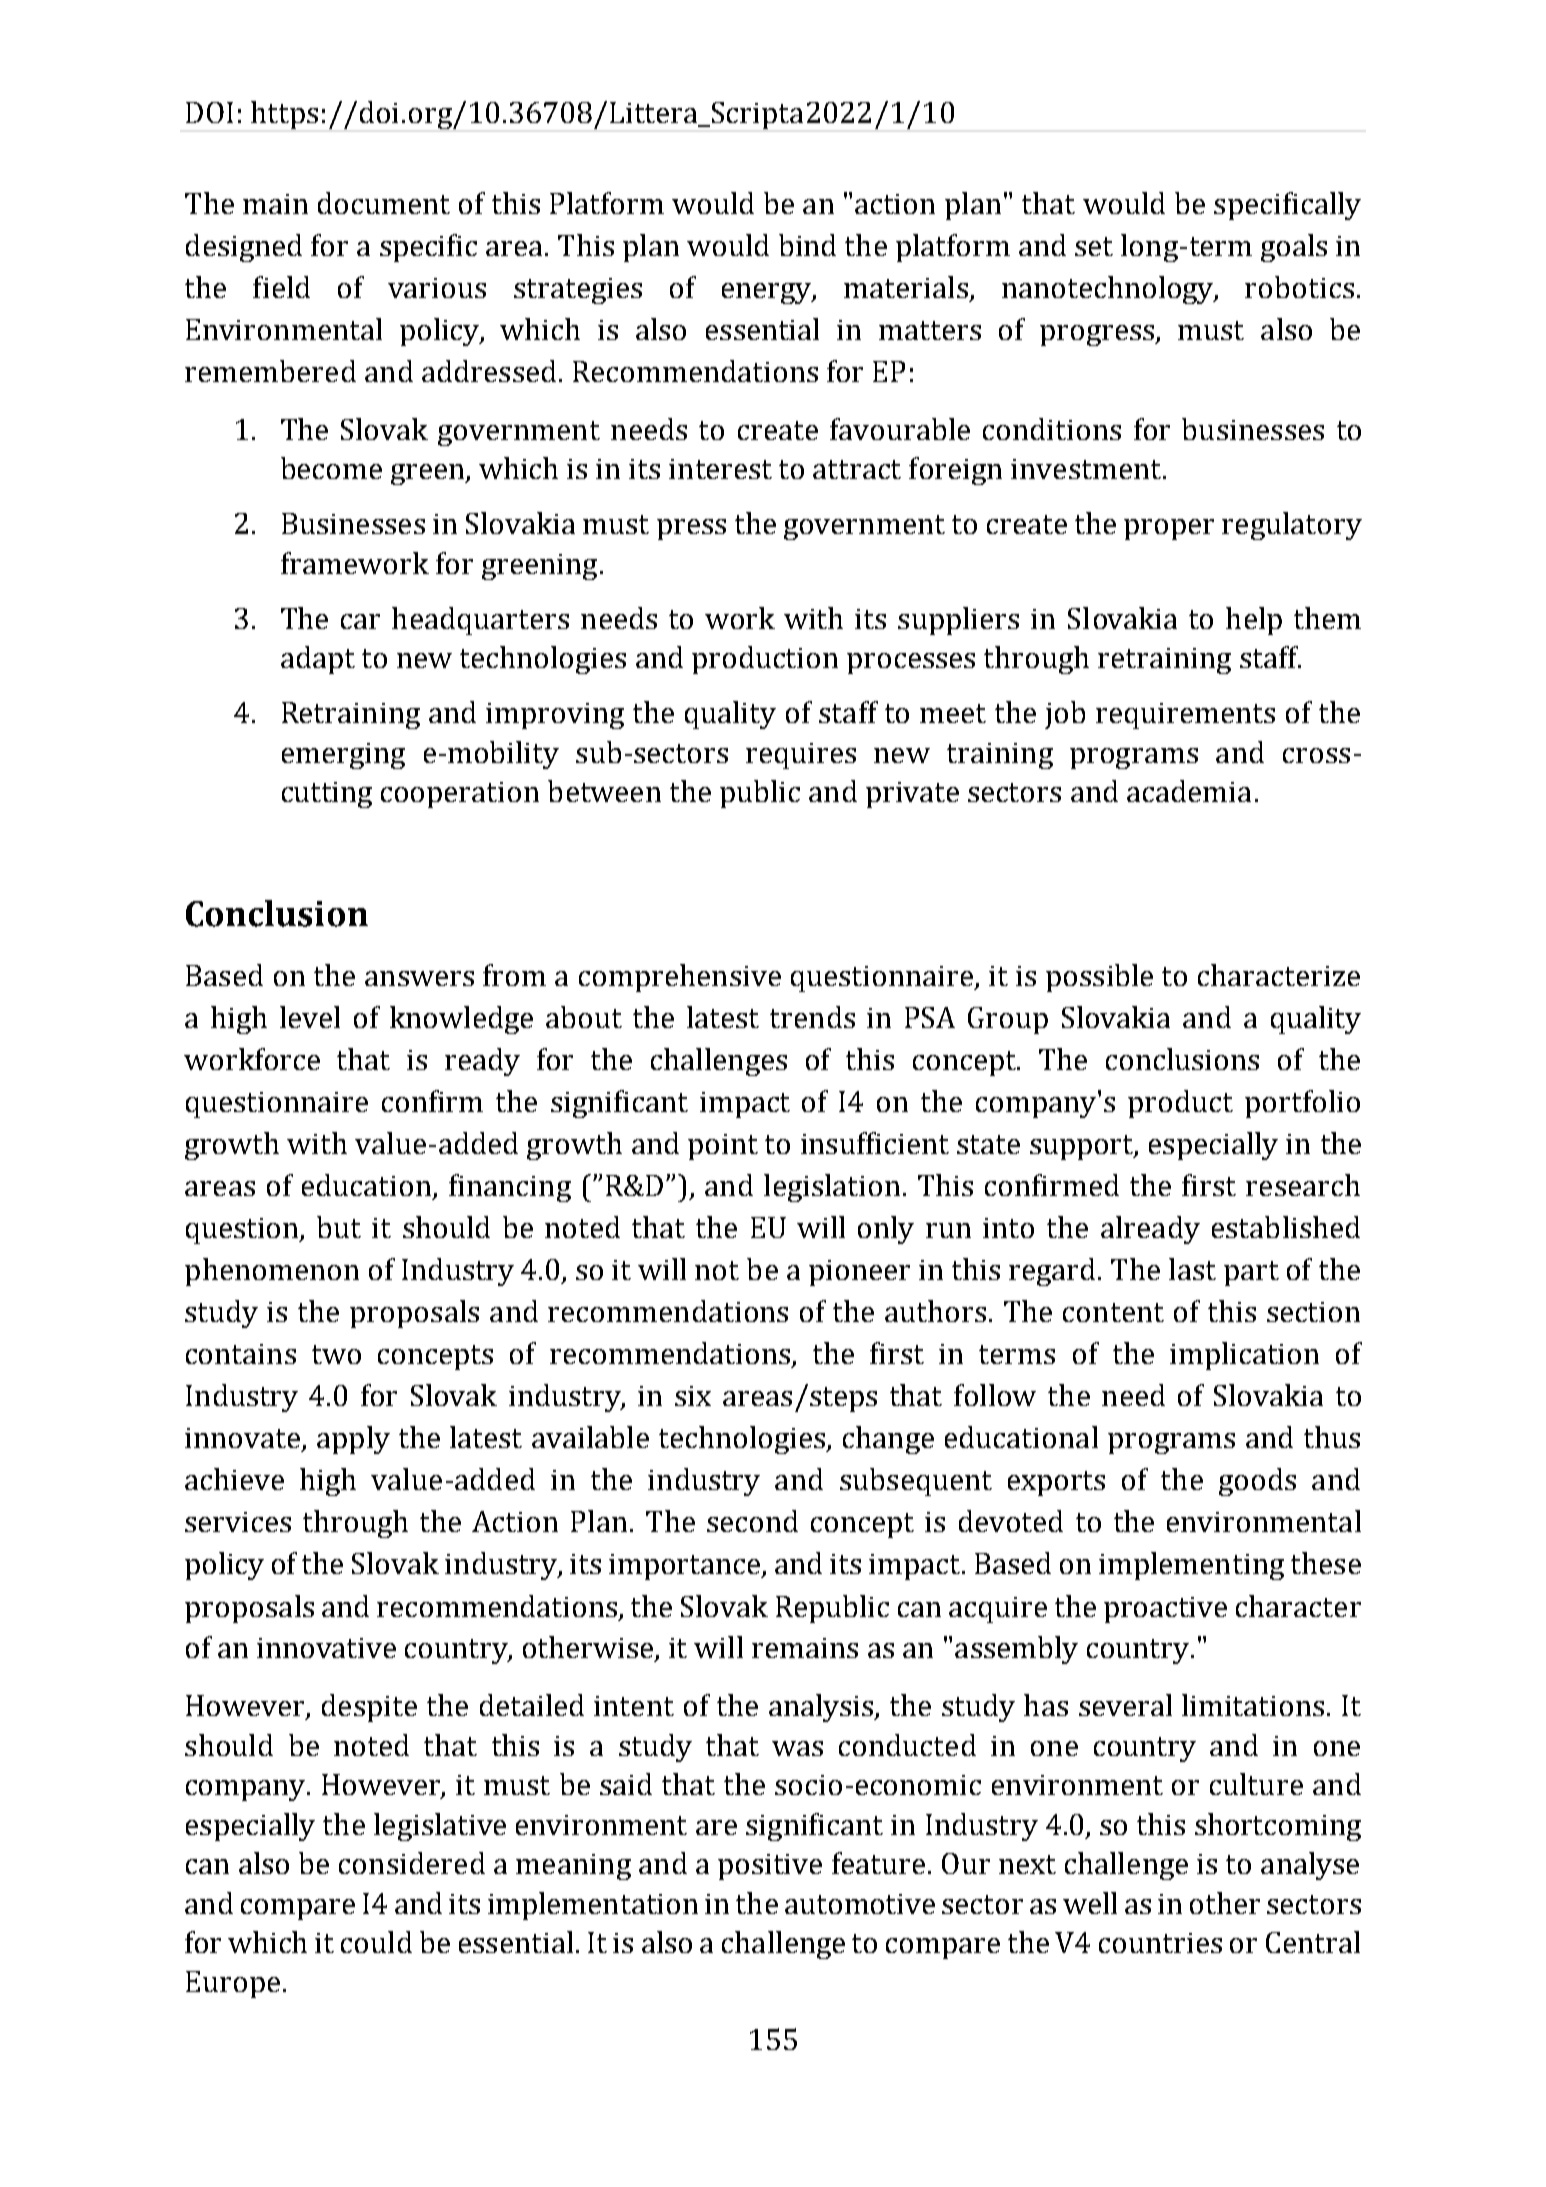 The height and width of the document is (2187, 1546). I want to click on last, so click(1192, 1269).
